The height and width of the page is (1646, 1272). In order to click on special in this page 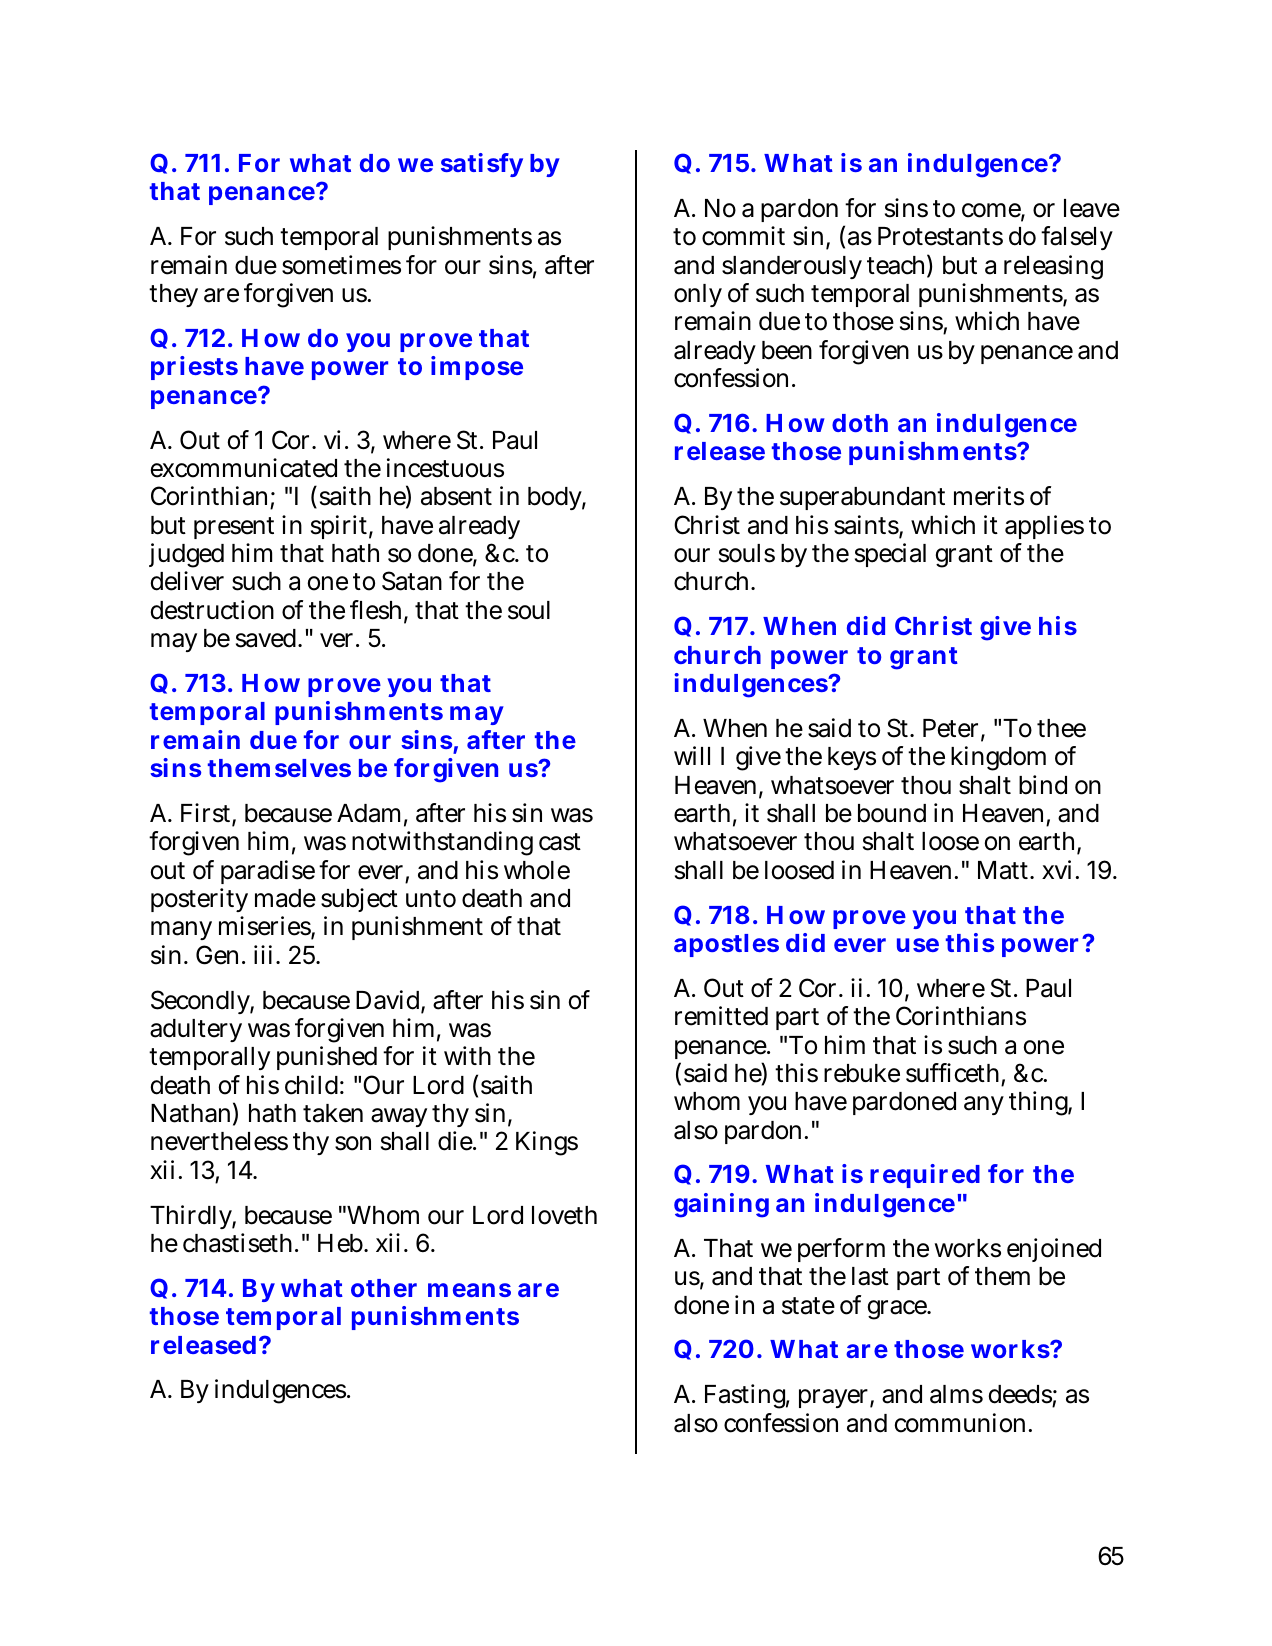, I will do `click(890, 555)`.
